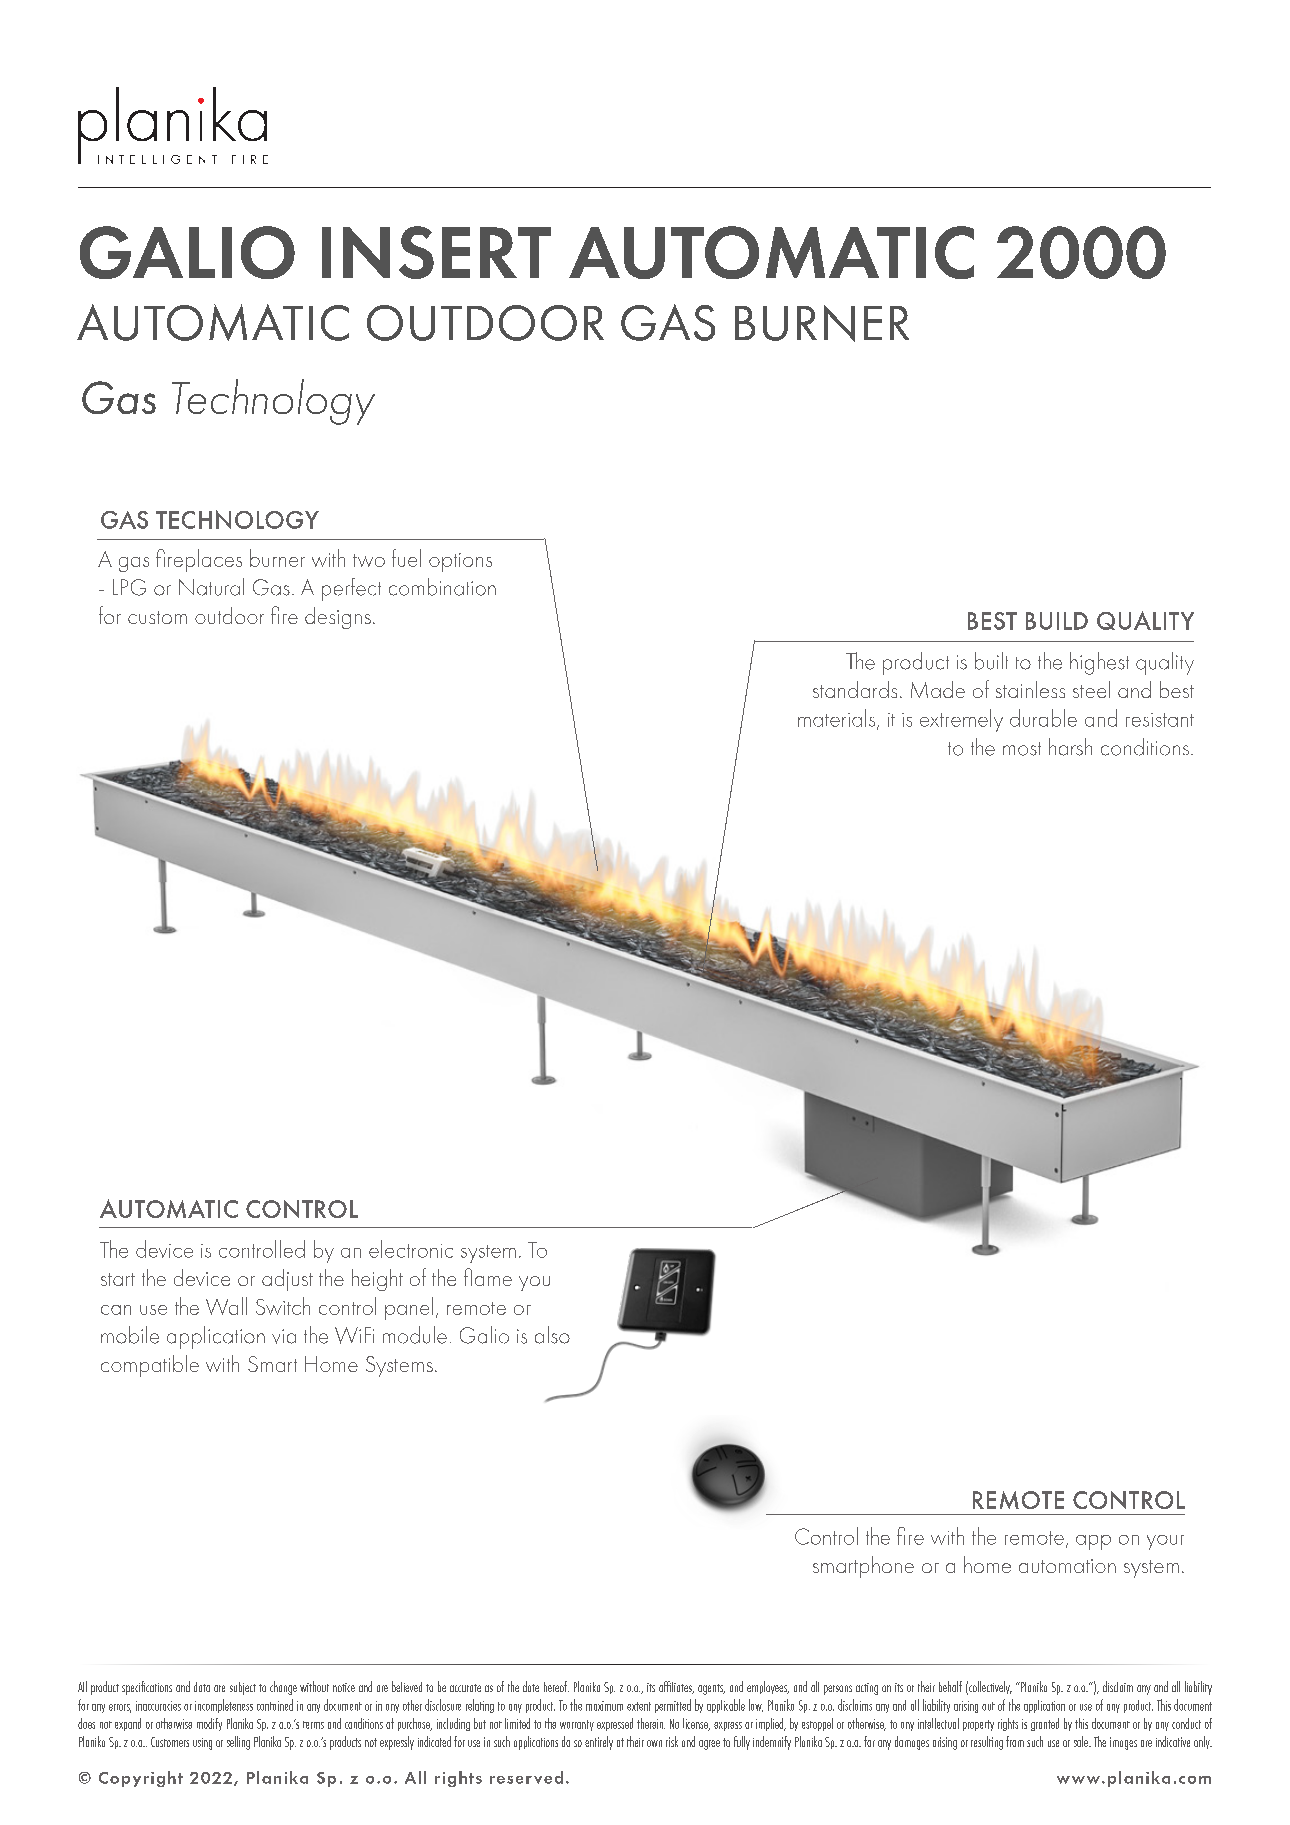 This image has height=1825, width=1290. Describe the element at coordinates (411, 1249) in the image. I see `electronic` at that location.
